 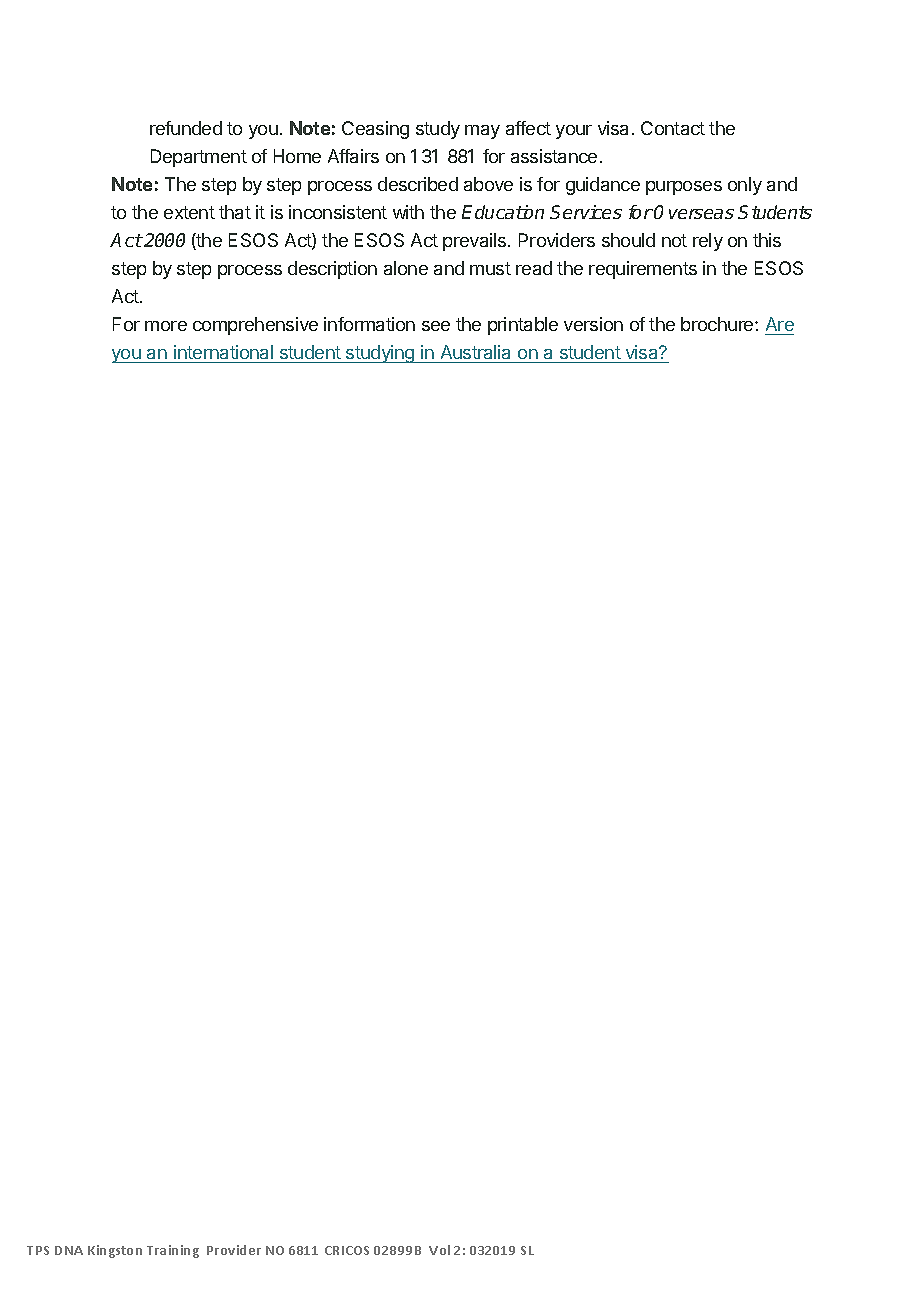 I want to click on Are, so click(x=780, y=324).
